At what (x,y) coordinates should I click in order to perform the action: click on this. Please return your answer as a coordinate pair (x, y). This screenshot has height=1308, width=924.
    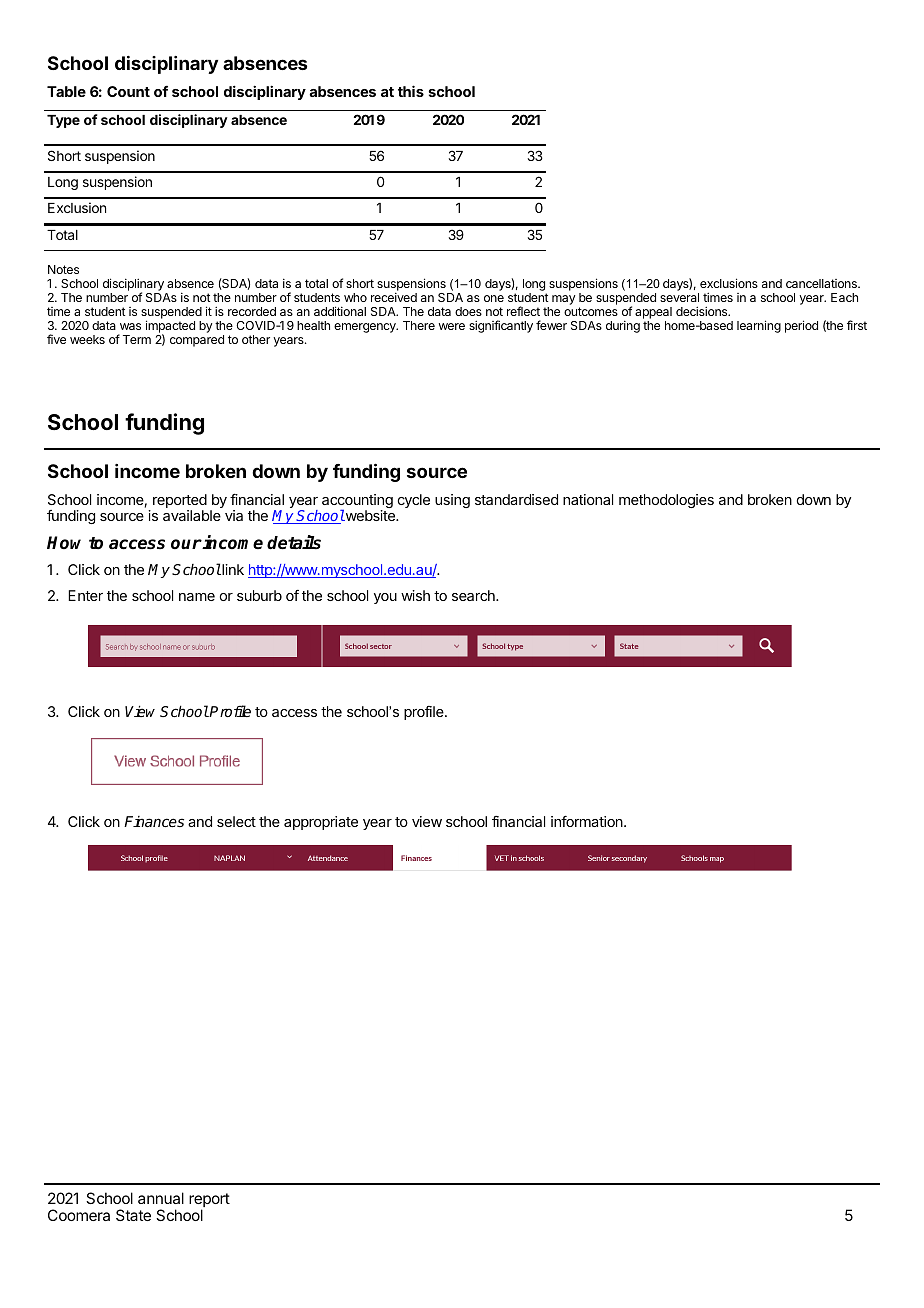
    Looking at the image, I should click on (411, 91).
